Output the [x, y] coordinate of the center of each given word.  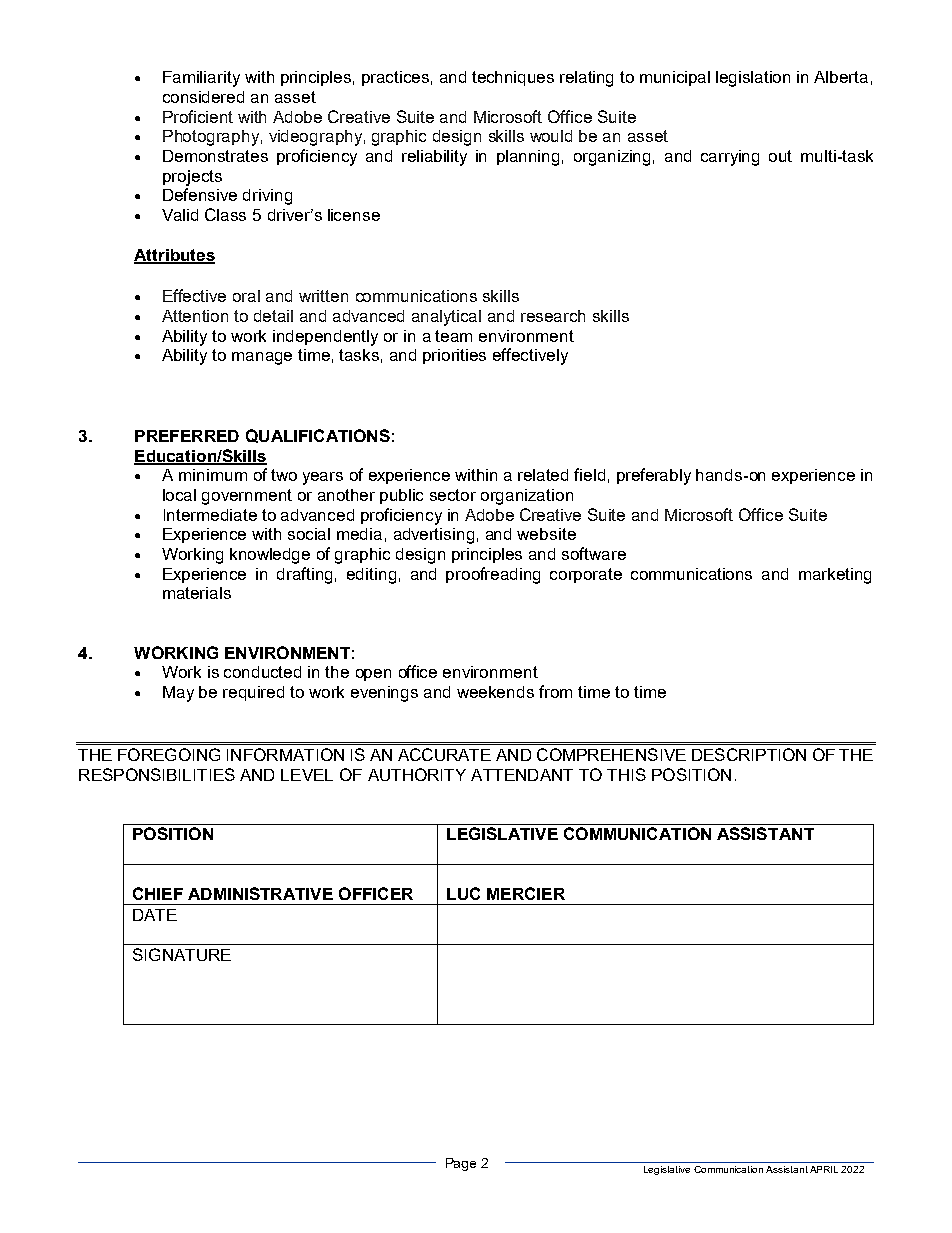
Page [461, 1164]
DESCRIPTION [749, 754]
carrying [730, 158]
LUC [463, 893]
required [253, 693]
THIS [626, 774]
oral [246, 296]
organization [527, 497]
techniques [513, 78]
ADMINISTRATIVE [260, 893]
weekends [495, 692]
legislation [753, 79]
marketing [835, 576]
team [453, 336]
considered [203, 97]
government [247, 497]
